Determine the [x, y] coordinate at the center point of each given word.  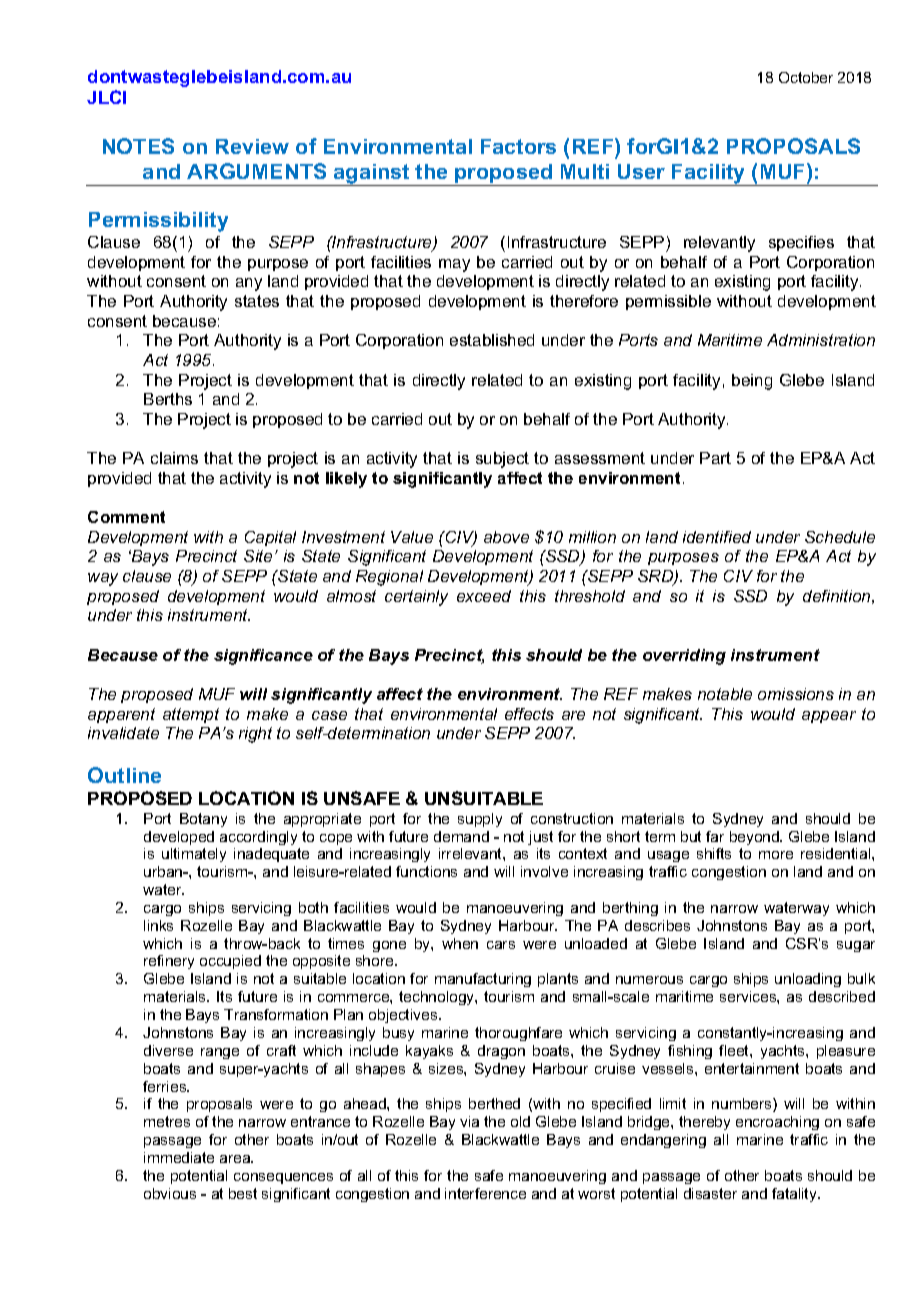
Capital [270, 538]
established [492, 340]
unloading [808, 980]
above [506, 537]
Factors [518, 146]
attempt [191, 715]
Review [252, 146]
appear [829, 717]
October [806, 77]
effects [529, 714]
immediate [179, 1157]
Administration [821, 340]
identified [717, 537]
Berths [168, 399]
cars [501, 945]
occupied [230, 962]
